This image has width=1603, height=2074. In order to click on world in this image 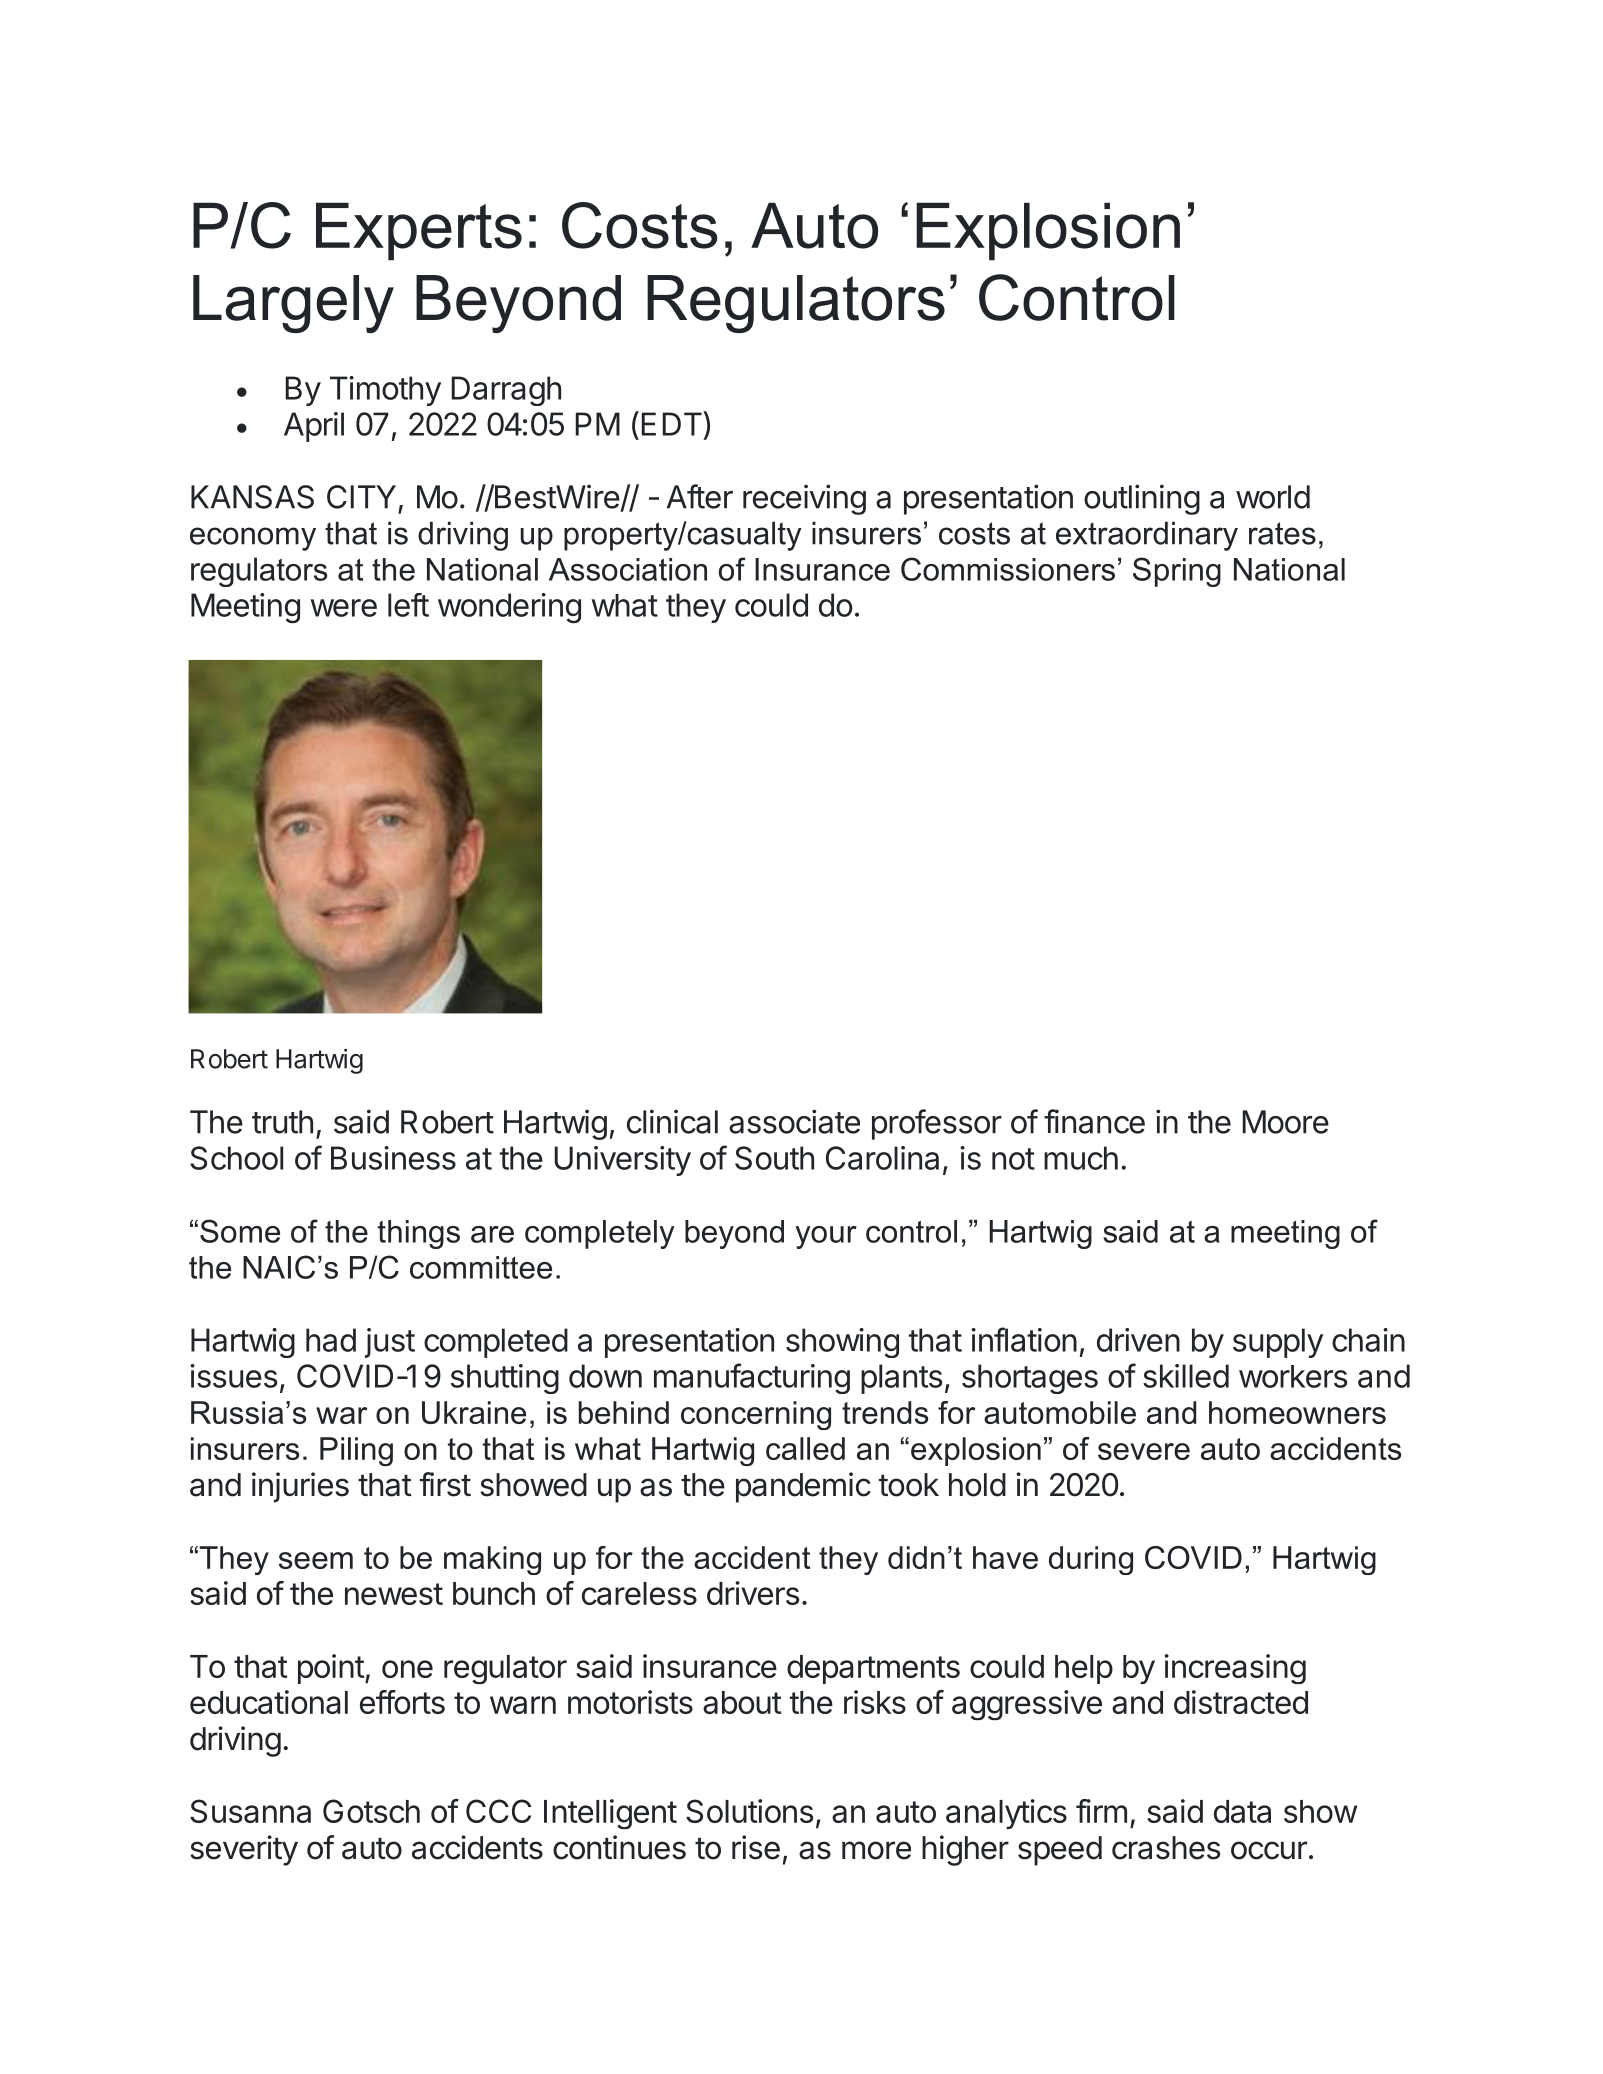, I will do `click(1273, 497)`.
